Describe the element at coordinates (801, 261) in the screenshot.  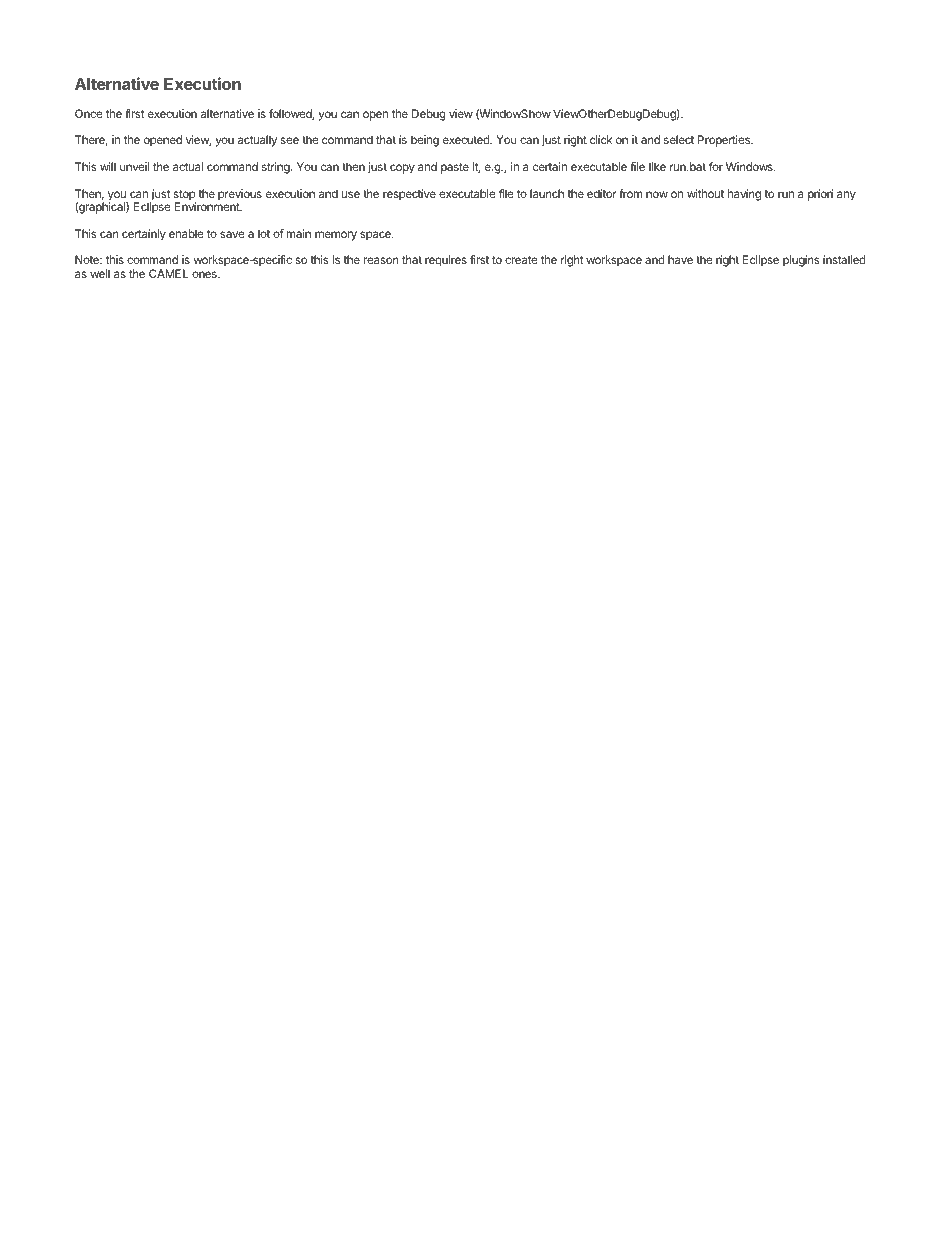
I see `plugins` at that location.
